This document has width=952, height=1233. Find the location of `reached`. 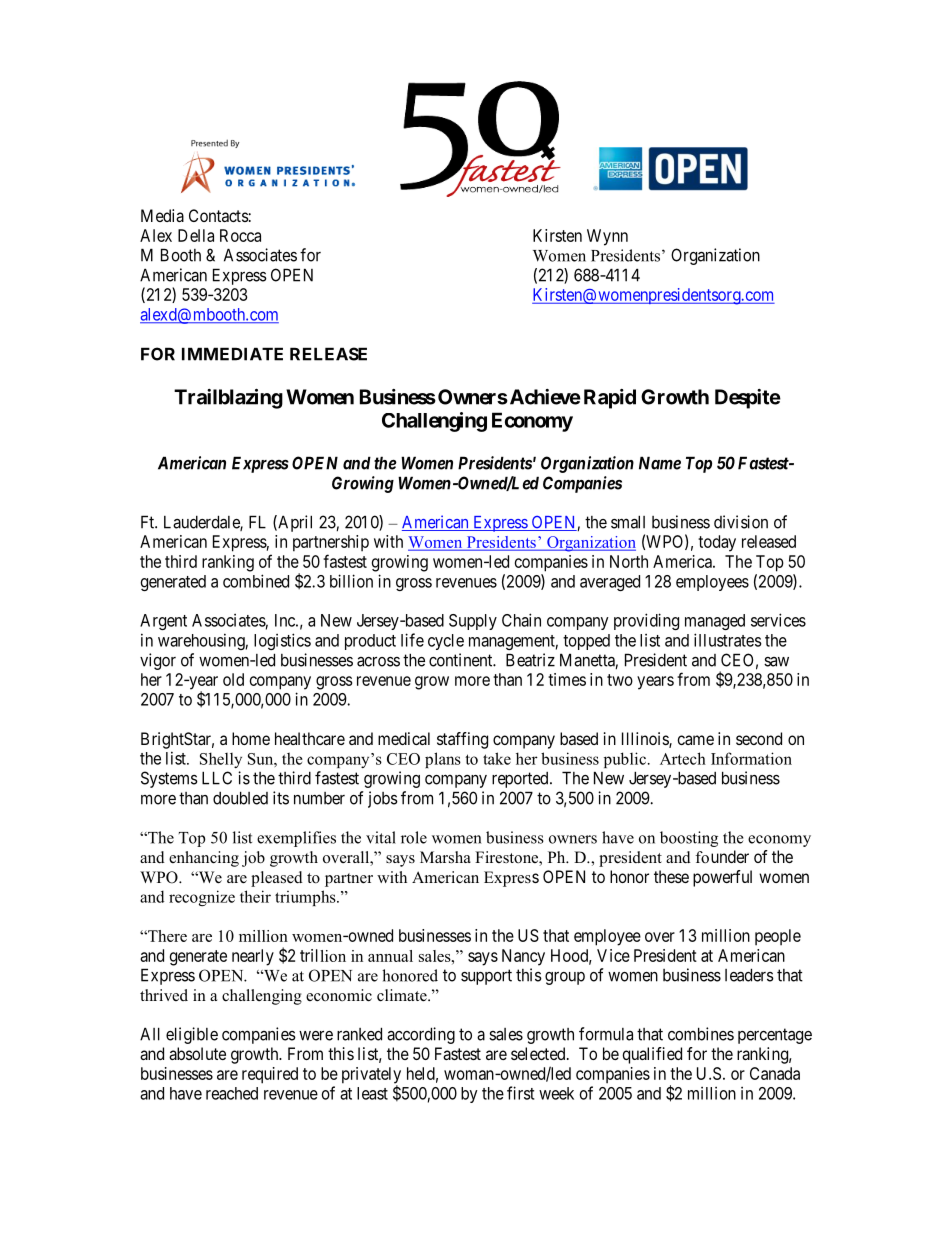

reached is located at coordinates (232, 1093).
